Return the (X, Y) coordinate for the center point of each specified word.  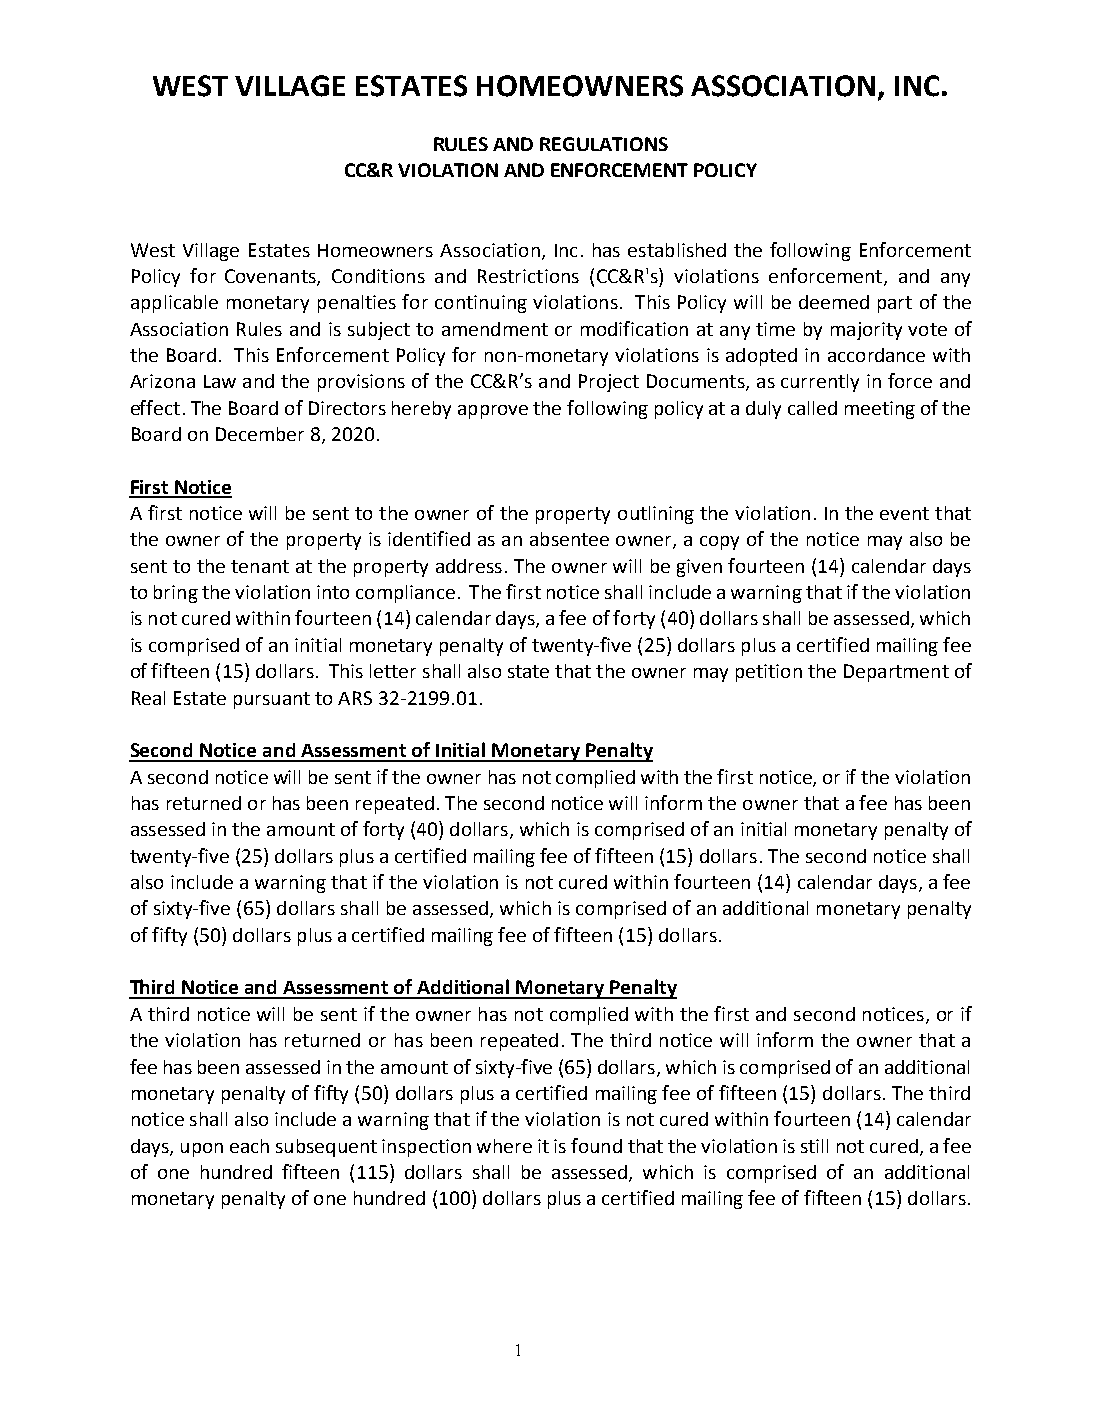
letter (393, 671)
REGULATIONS (604, 144)
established (677, 250)
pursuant (272, 700)
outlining (656, 515)
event (904, 513)
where (504, 1146)
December (260, 434)
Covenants (271, 277)
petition (769, 673)
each (249, 1146)
